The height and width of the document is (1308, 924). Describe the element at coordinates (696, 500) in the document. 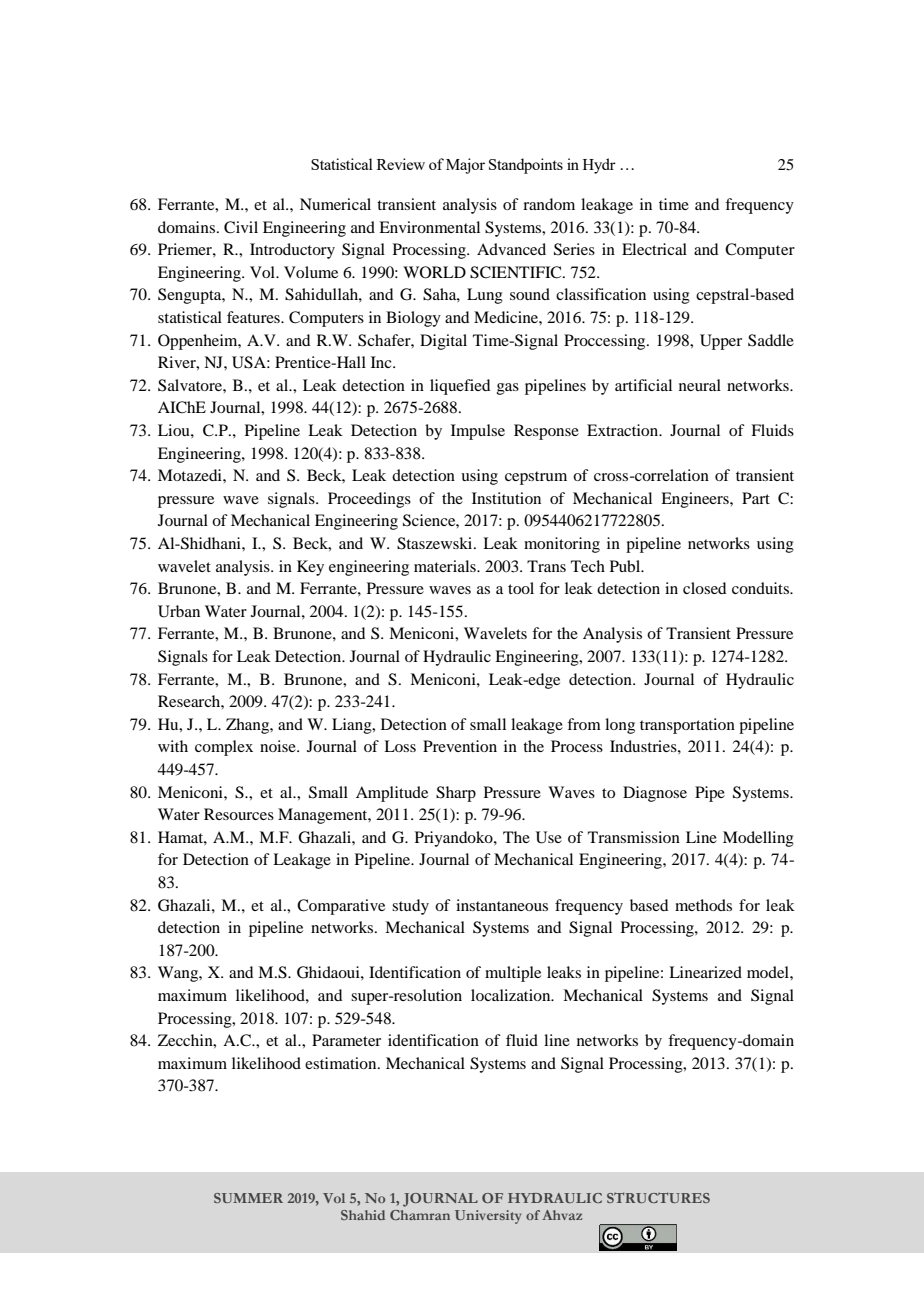

I see `Engineers` at that location.
